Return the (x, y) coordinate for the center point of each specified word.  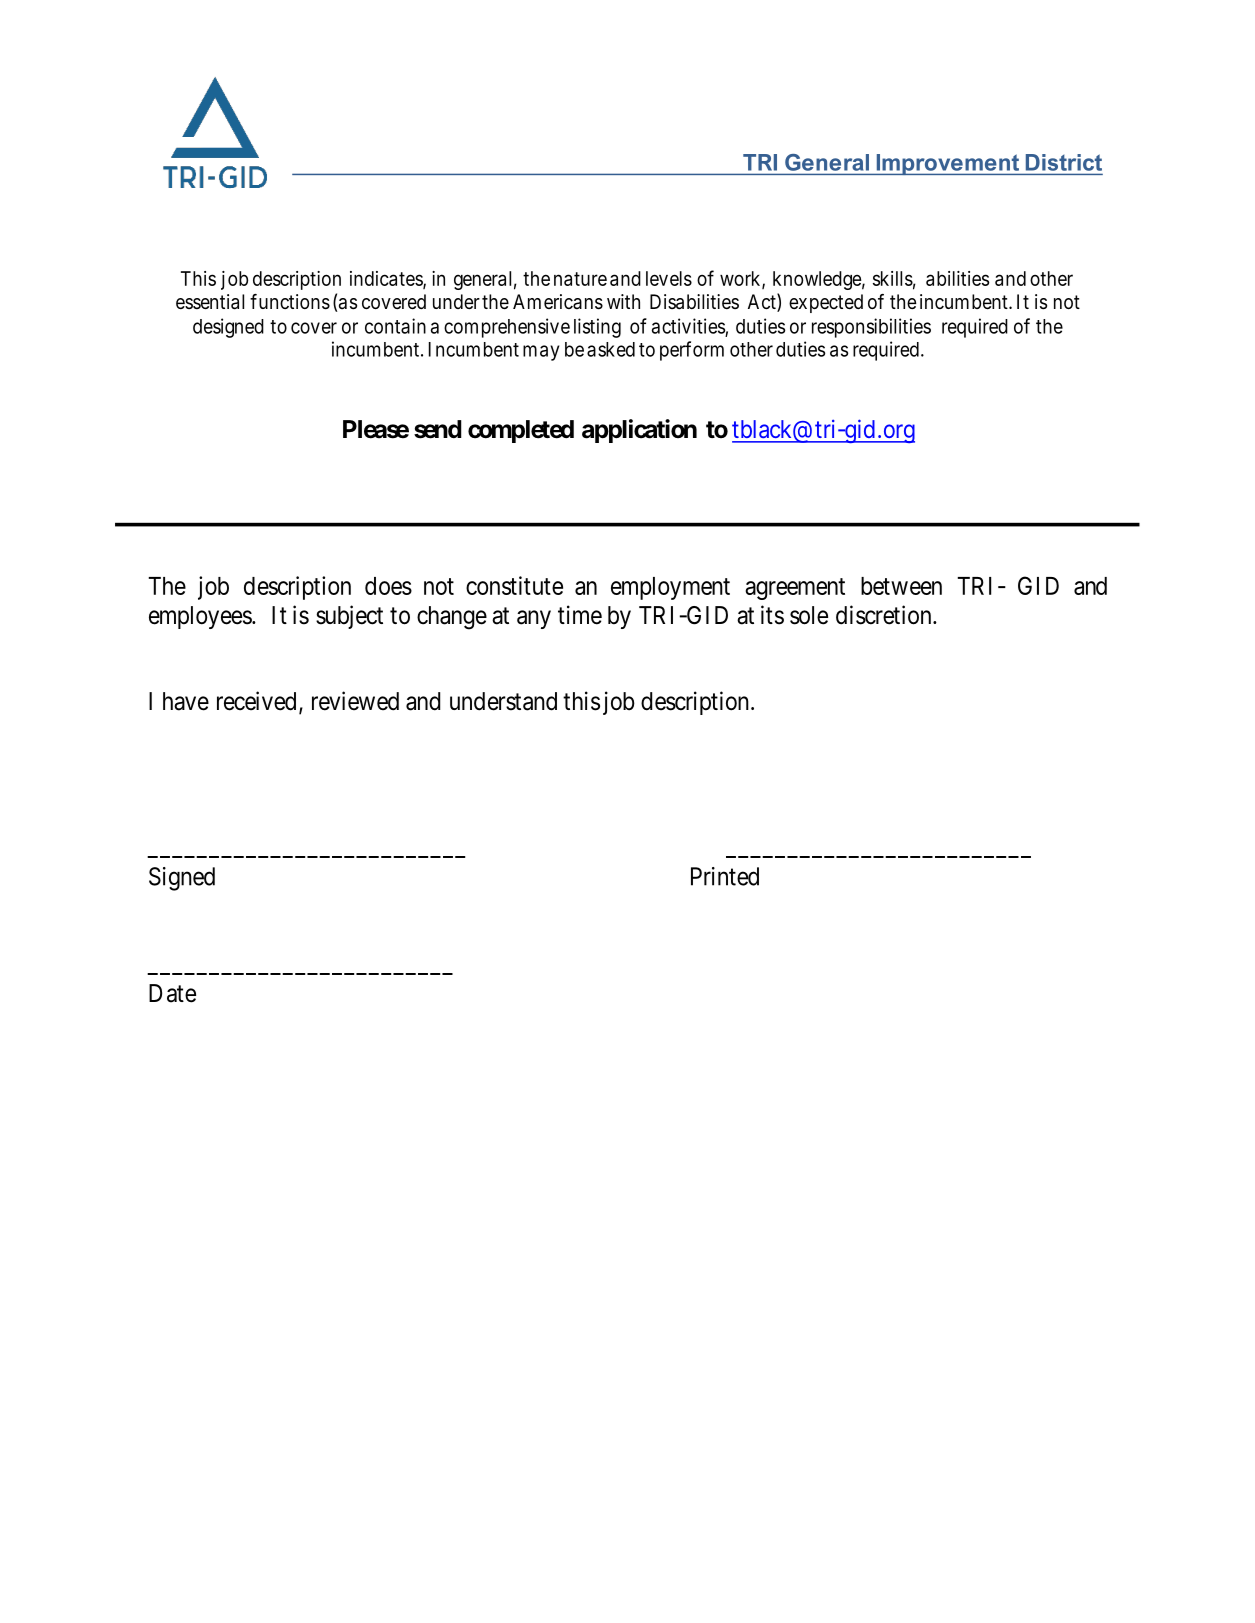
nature (580, 279)
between (901, 586)
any (534, 619)
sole (809, 615)
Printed (725, 876)
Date (172, 993)
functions (290, 302)
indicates (387, 279)
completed (521, 431)
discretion (885, 615)
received (256, 701)
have (186, 701)
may (541, 353)
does (388, 586)
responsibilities (871, 328)
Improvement (948, 164)
